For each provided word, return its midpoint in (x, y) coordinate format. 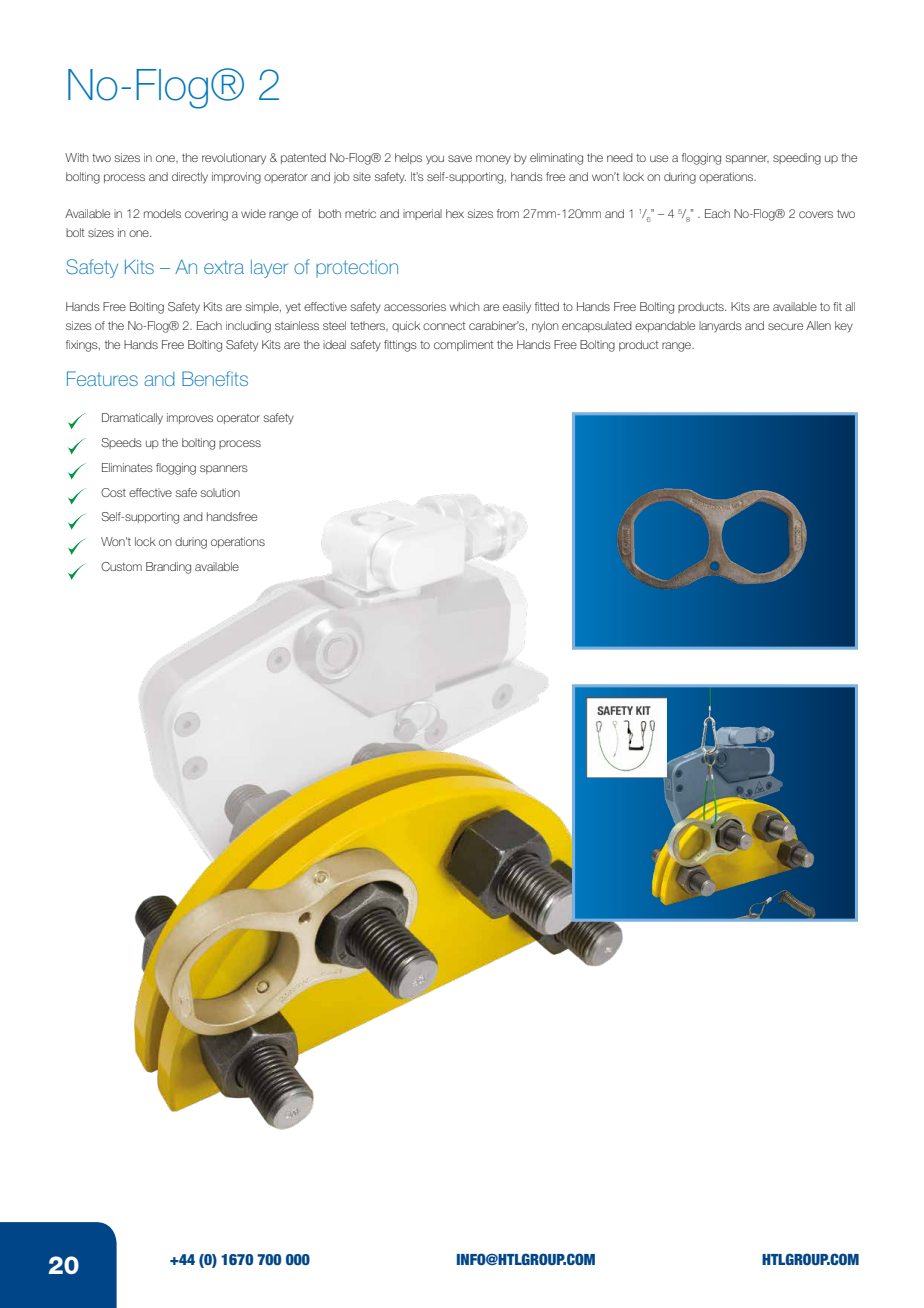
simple (263, 307)
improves (190, 418)
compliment (463, 345)
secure (785, 326)
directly (190, 178)
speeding (797, 159)
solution (220, 492)
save (460, 158)
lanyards (720, 327)
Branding (168, 568)
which (464, 306)
